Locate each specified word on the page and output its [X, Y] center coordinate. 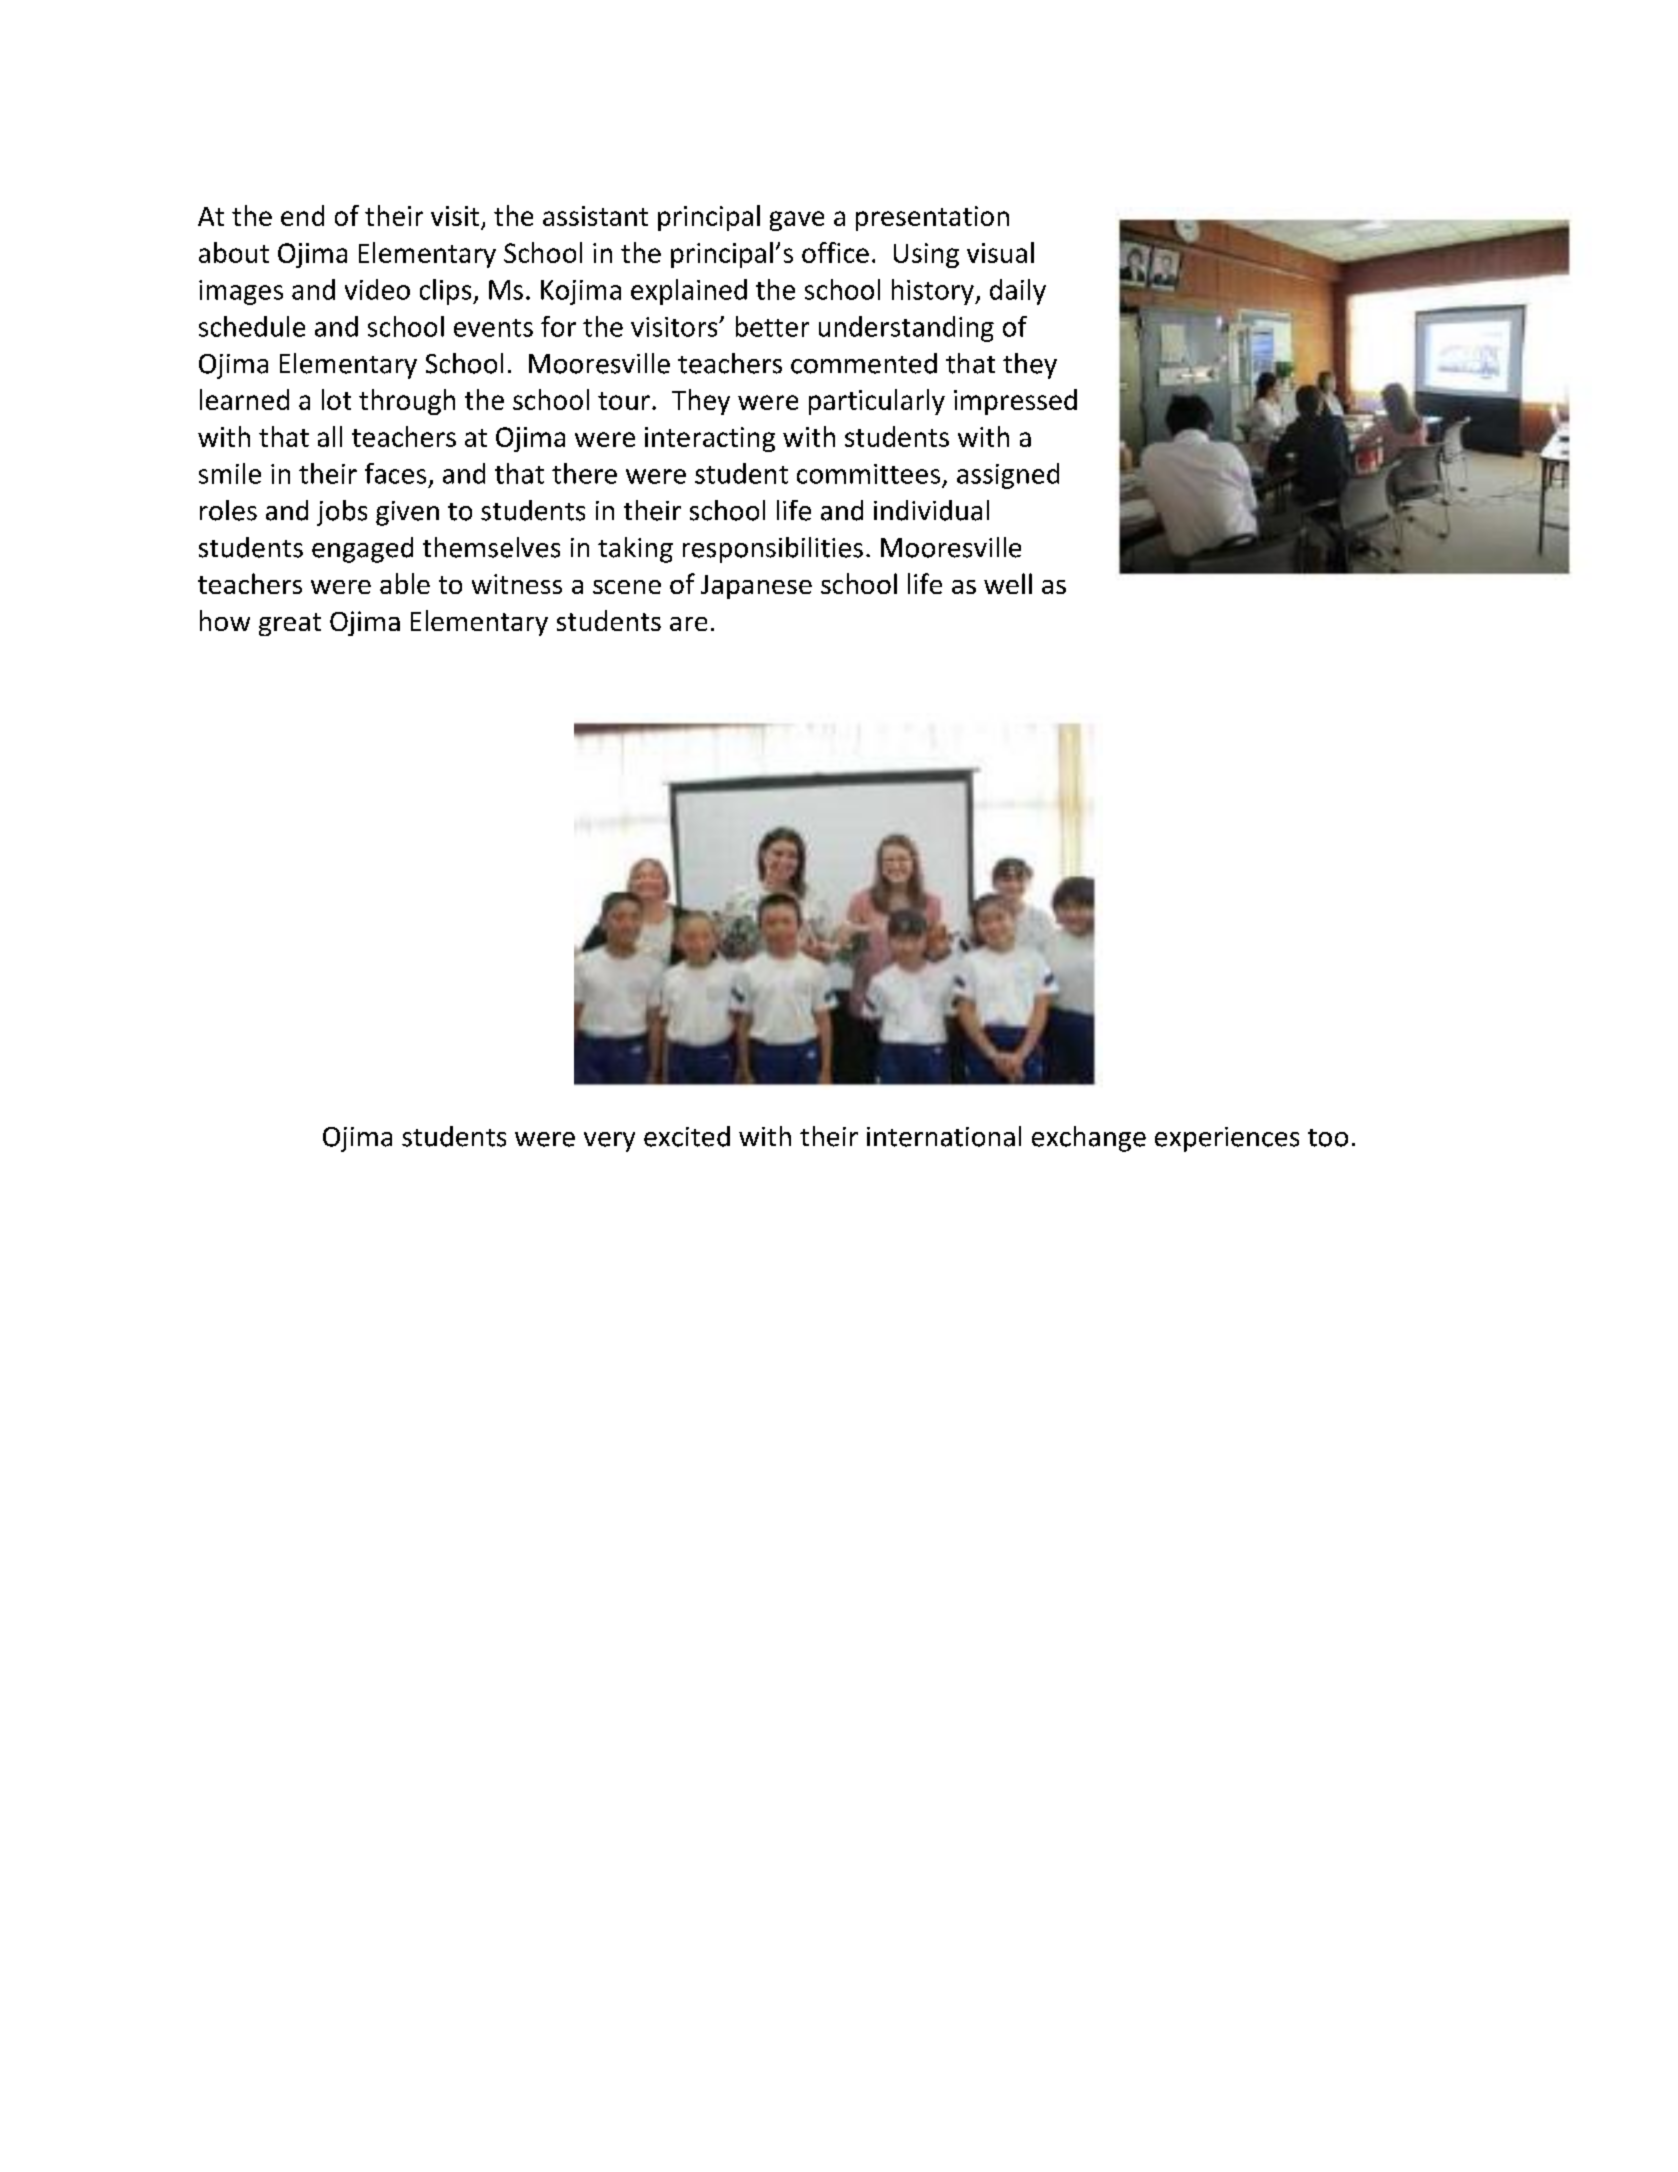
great [290, 624]
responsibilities [773, 550]
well [1008, 583]
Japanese [756, 587]
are [688, 624]
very [609, 1142]
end [302, 215]
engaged [362, 550]
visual [1000, 252]
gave [797, 221]
